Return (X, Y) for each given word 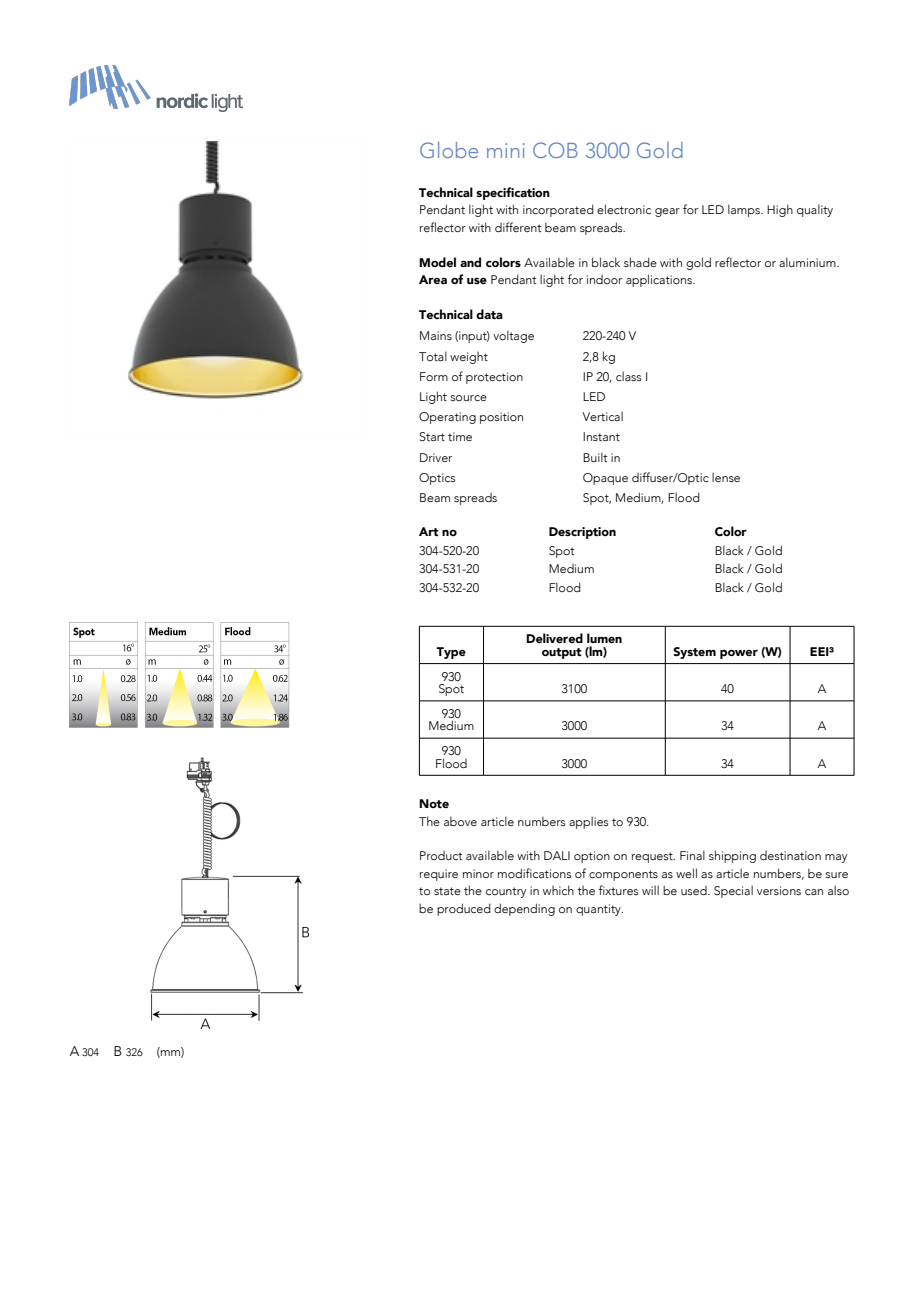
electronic (624, 209)
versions (779, 890)
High (780, 210)
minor (478, 873)
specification (513, 193)
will (650, 890)
